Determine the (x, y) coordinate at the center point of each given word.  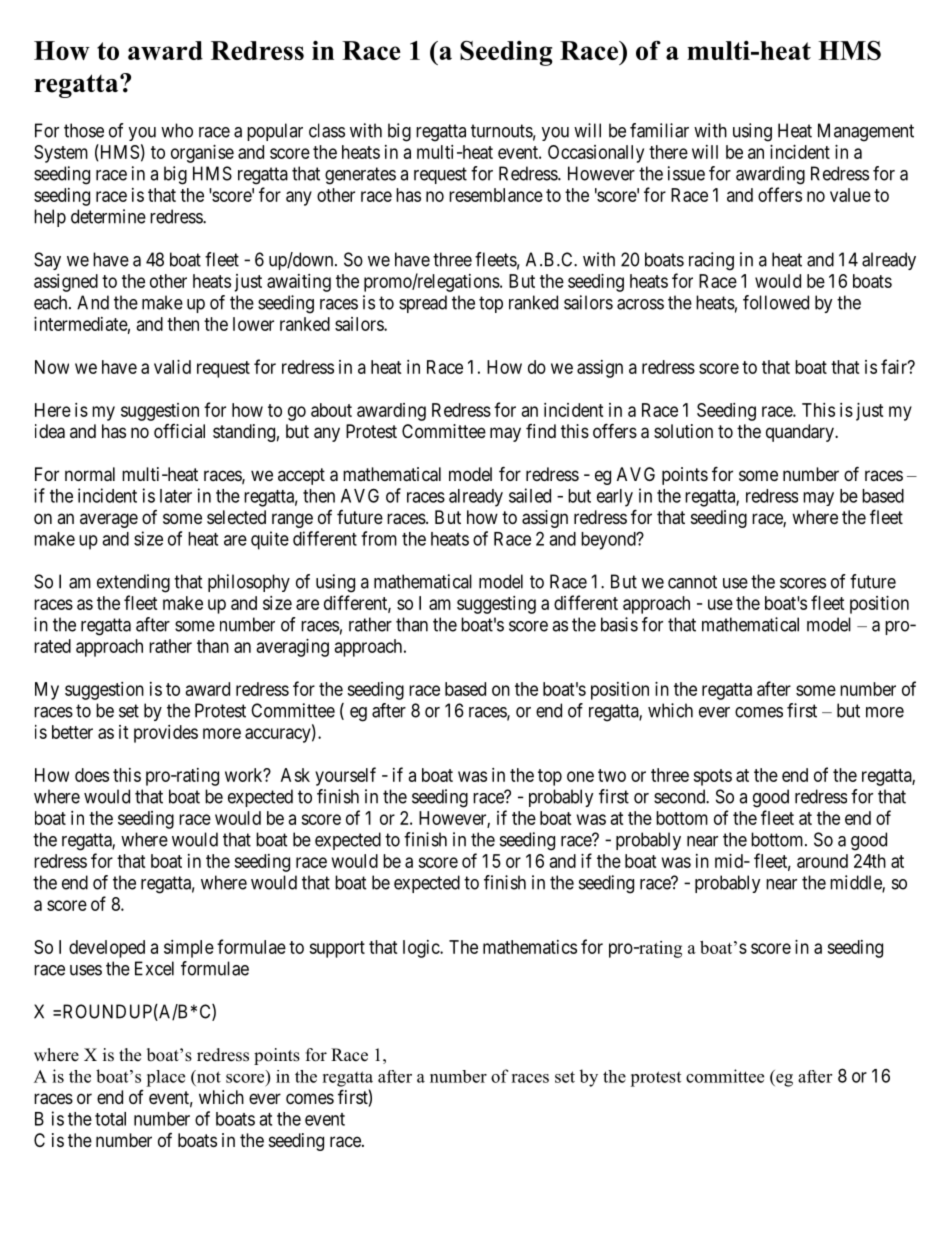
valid (172, 367)
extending (133, 583)
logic (422, 949)
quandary (801, 433)
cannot (692, 582)
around (822, 861)
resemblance (496, 195)
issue (686, 173)
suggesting (496, 605)
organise (202, 154)
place (165, 1078)
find (541, 431)
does (92, 775)
